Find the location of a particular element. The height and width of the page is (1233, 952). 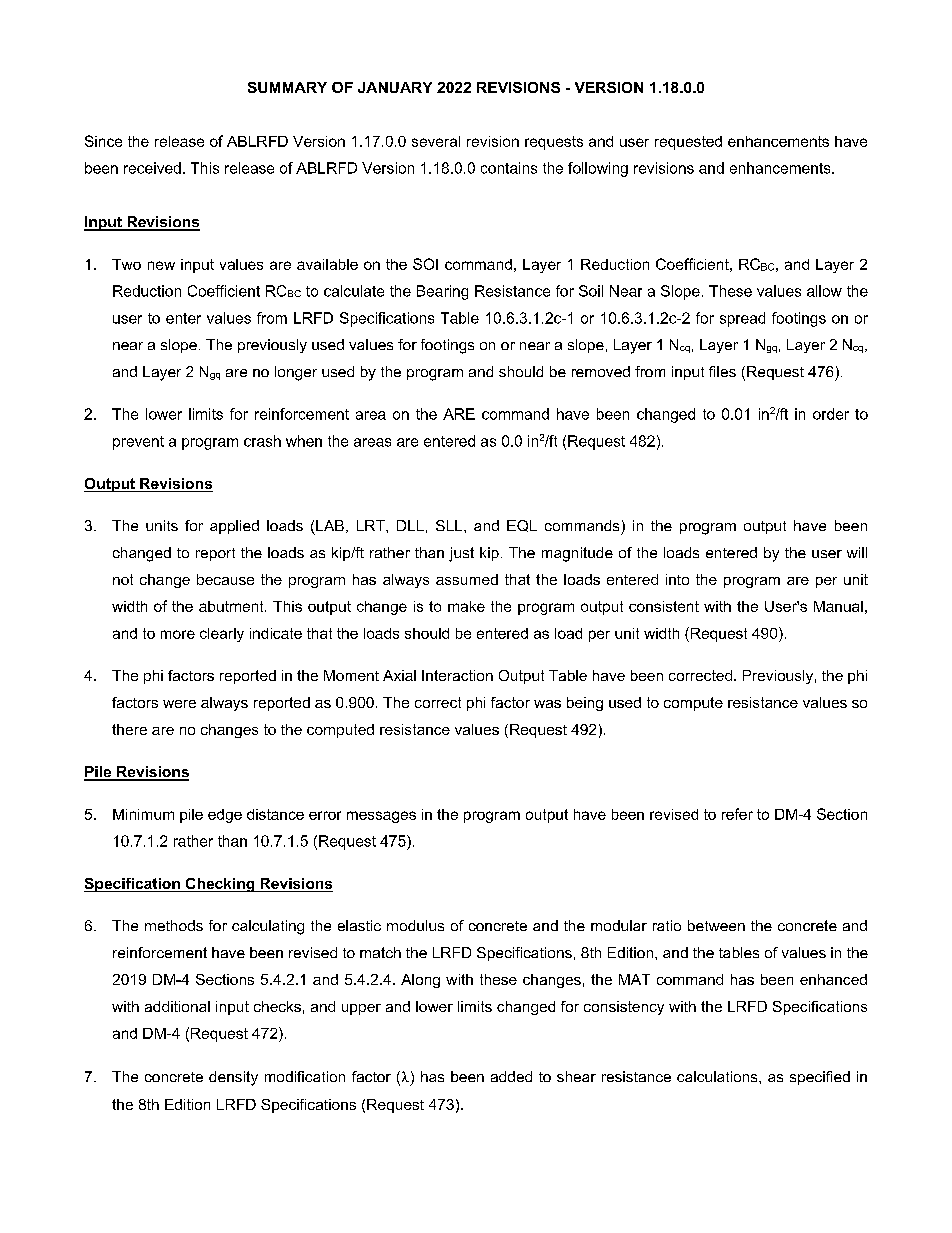

calculations is located at coordinates (718, 1076).
